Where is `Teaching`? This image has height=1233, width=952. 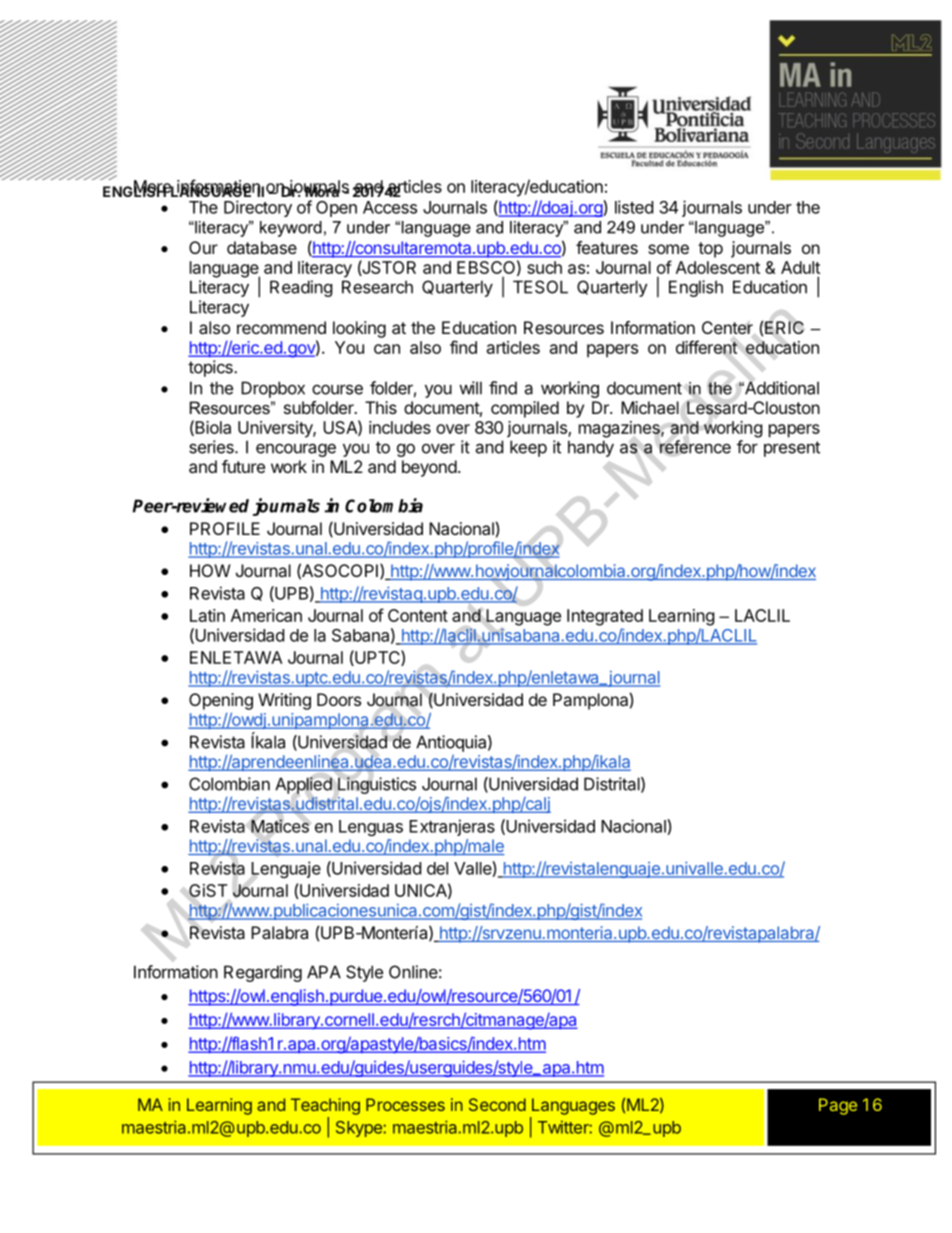 Teaching is located at coordinates (325, 1106).
